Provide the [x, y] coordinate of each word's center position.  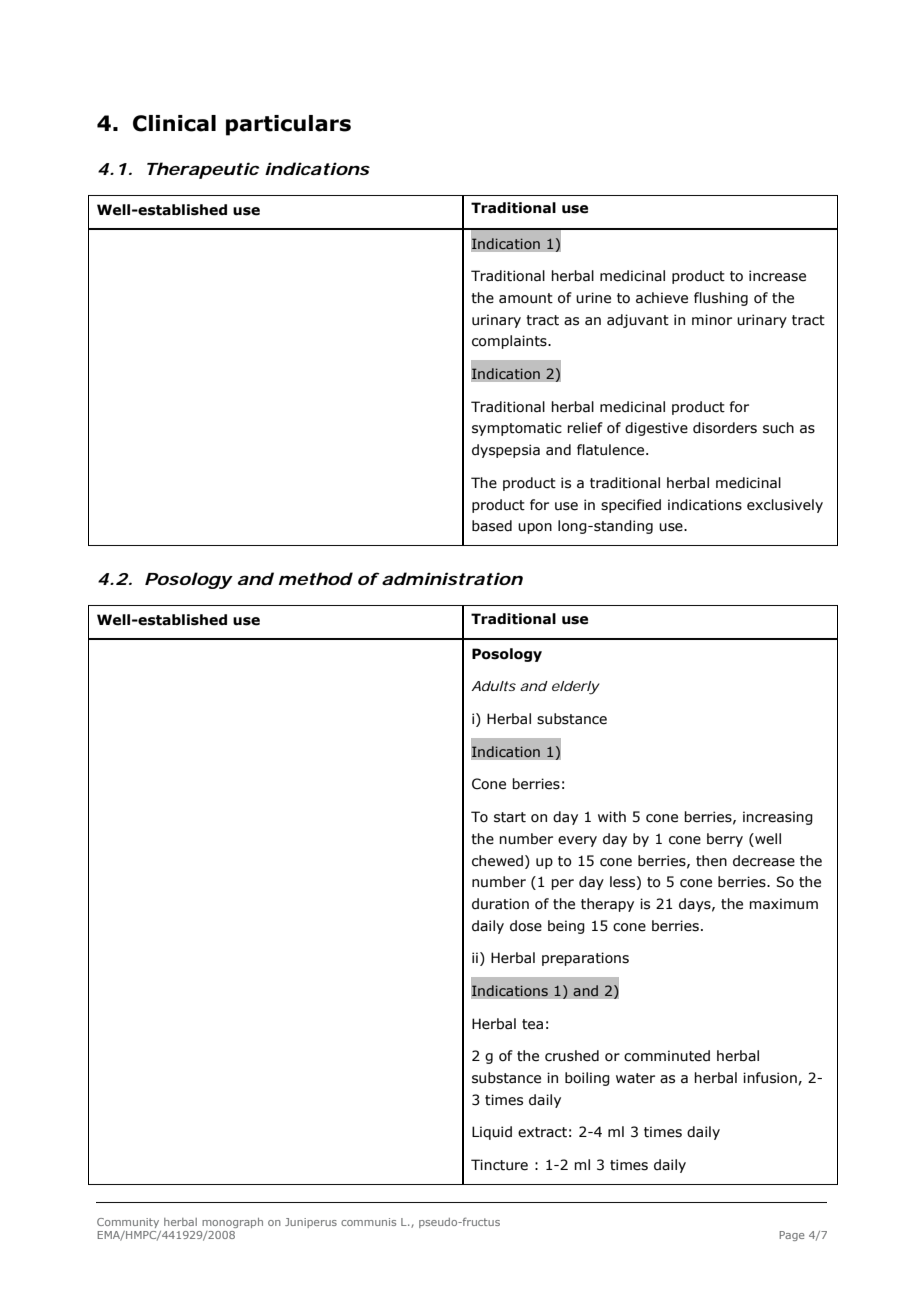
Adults [493, 686]
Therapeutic [203, 170]
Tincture [499, 1165]
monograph [232, 1223]
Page [792, 1236]
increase [777, 276]
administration [452, 578]
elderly [576, 688]
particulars [288, 125]
